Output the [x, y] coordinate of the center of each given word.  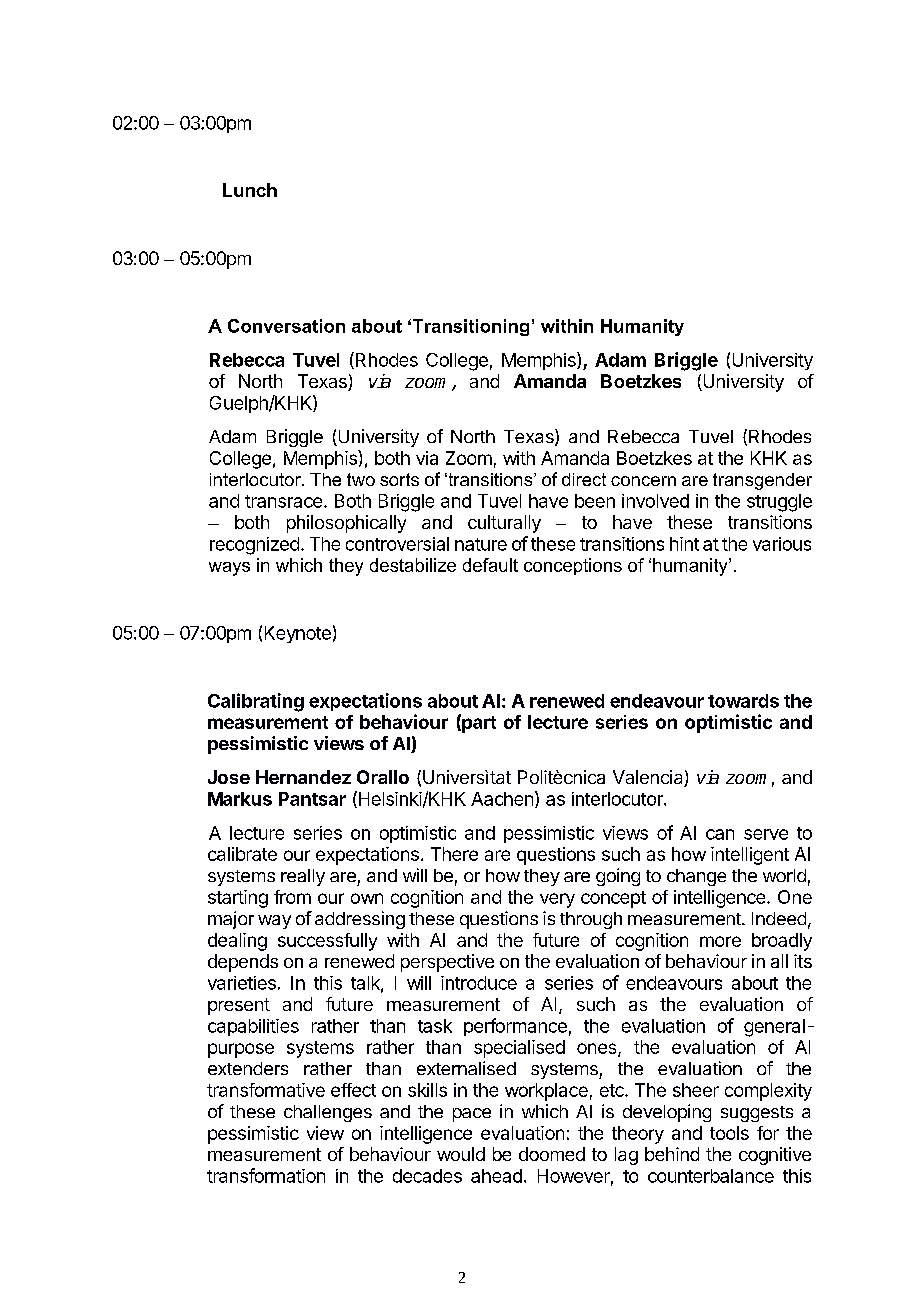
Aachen [502, 799]
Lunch [250, 190]
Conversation [286, 326]
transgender [762, 481]
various [782, 544]
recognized [254, 546]
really [303, 877]
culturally [504, 524]
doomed [552, 1154]
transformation [266, 1175]
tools [729, 1133]
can [720, 834]
